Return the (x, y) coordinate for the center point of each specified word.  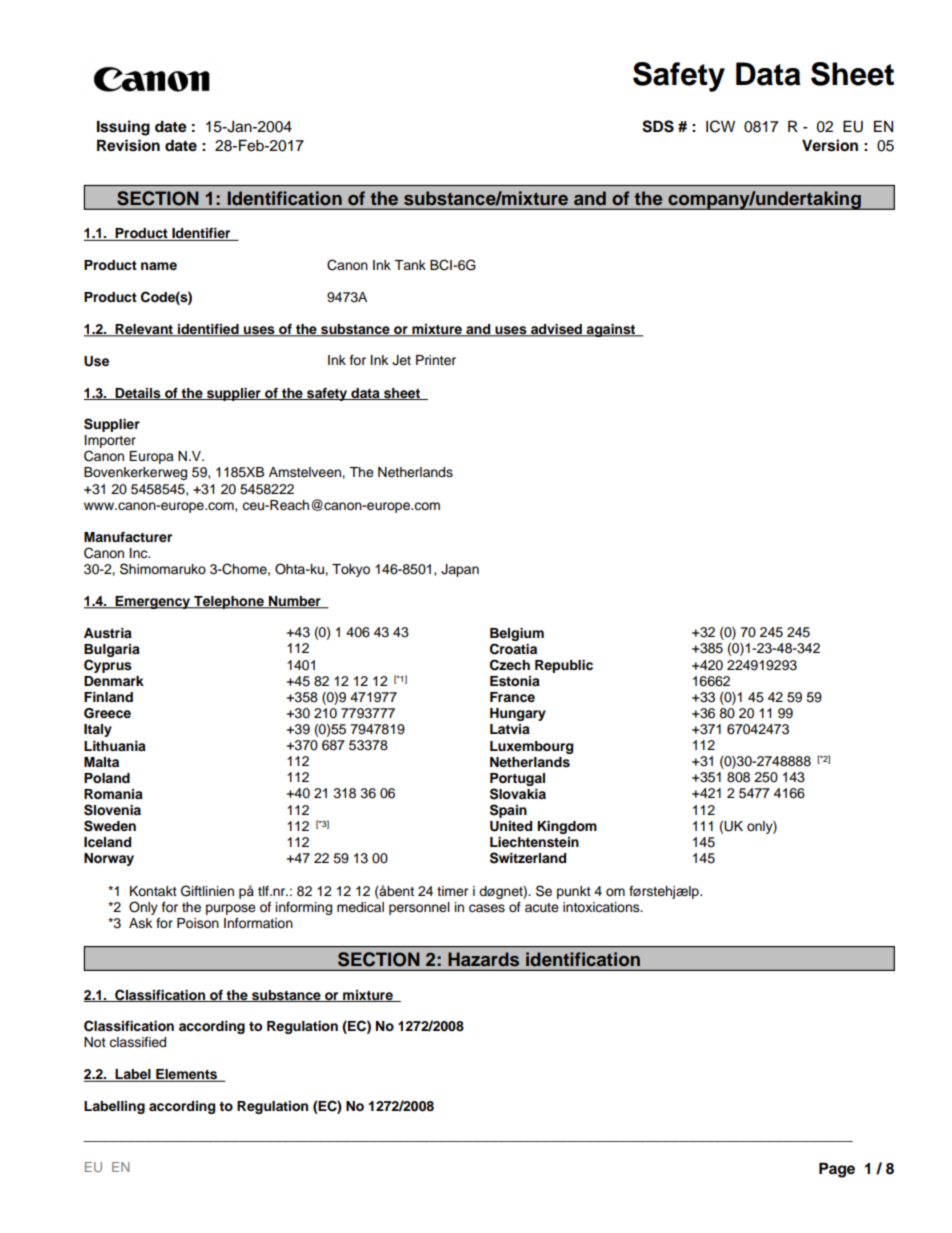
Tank (410, 265)
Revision (128, 145)
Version (830, 145)
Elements (187, 1075)
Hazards (483, 959)
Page (837, 1170)
